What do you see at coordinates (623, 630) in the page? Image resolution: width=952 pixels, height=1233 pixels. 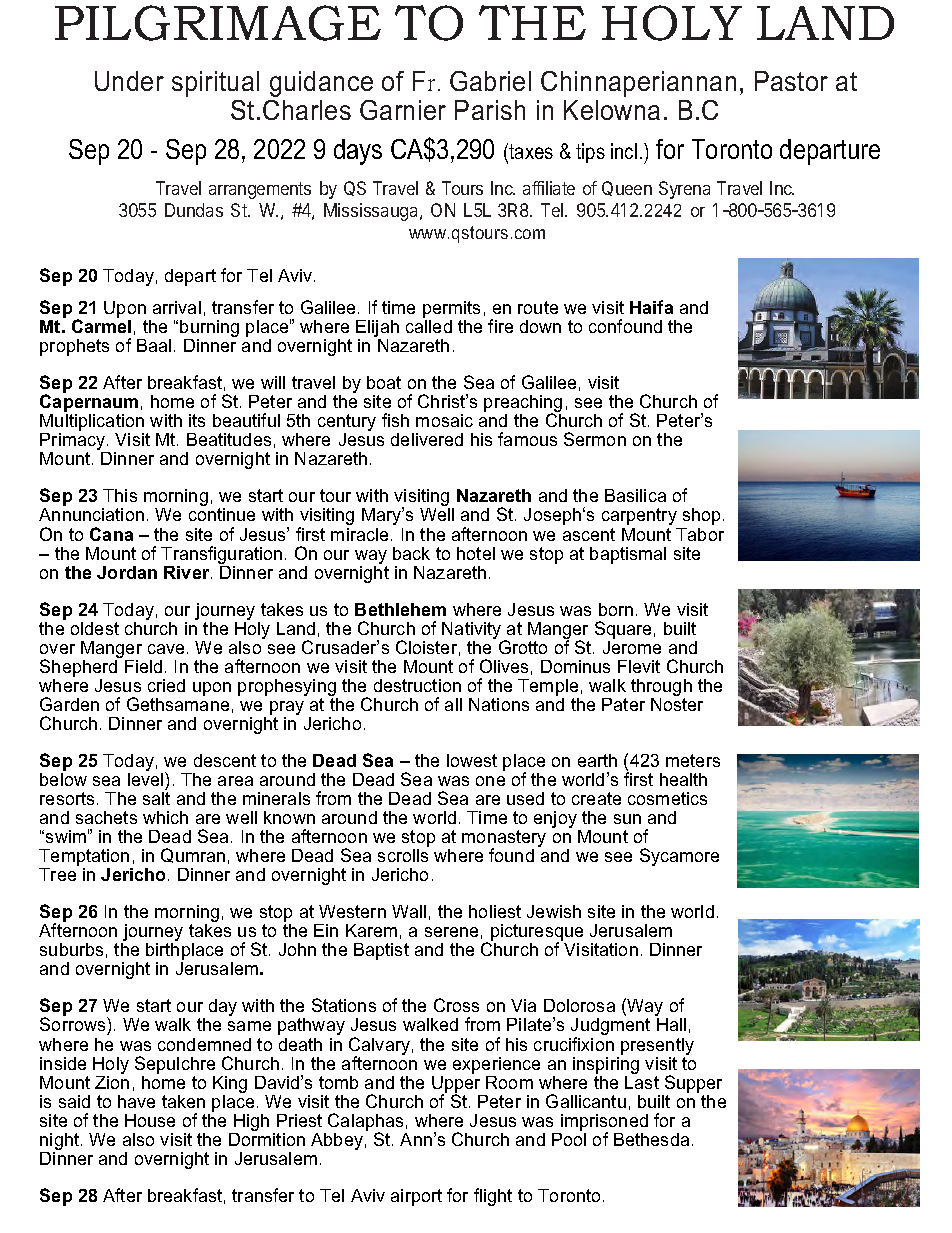 I see `Square` at bounding box center [623, 630].
